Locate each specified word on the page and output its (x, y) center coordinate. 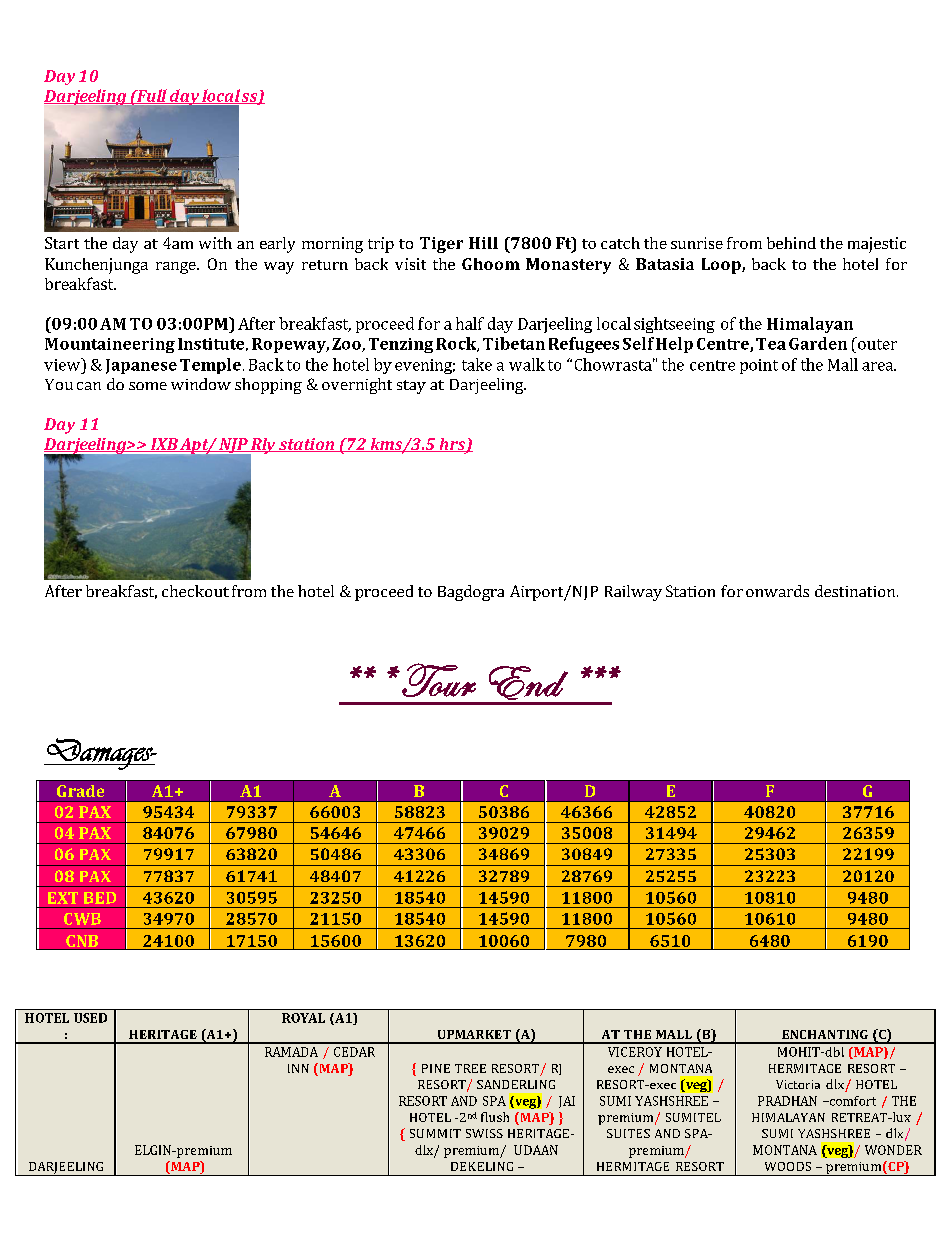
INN (298, 1068)
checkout (195, 591)
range (177, 268)
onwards (777, 591)
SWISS (484, 1133)
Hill (483, 243)
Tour (439, 680)
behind (791, 243)
